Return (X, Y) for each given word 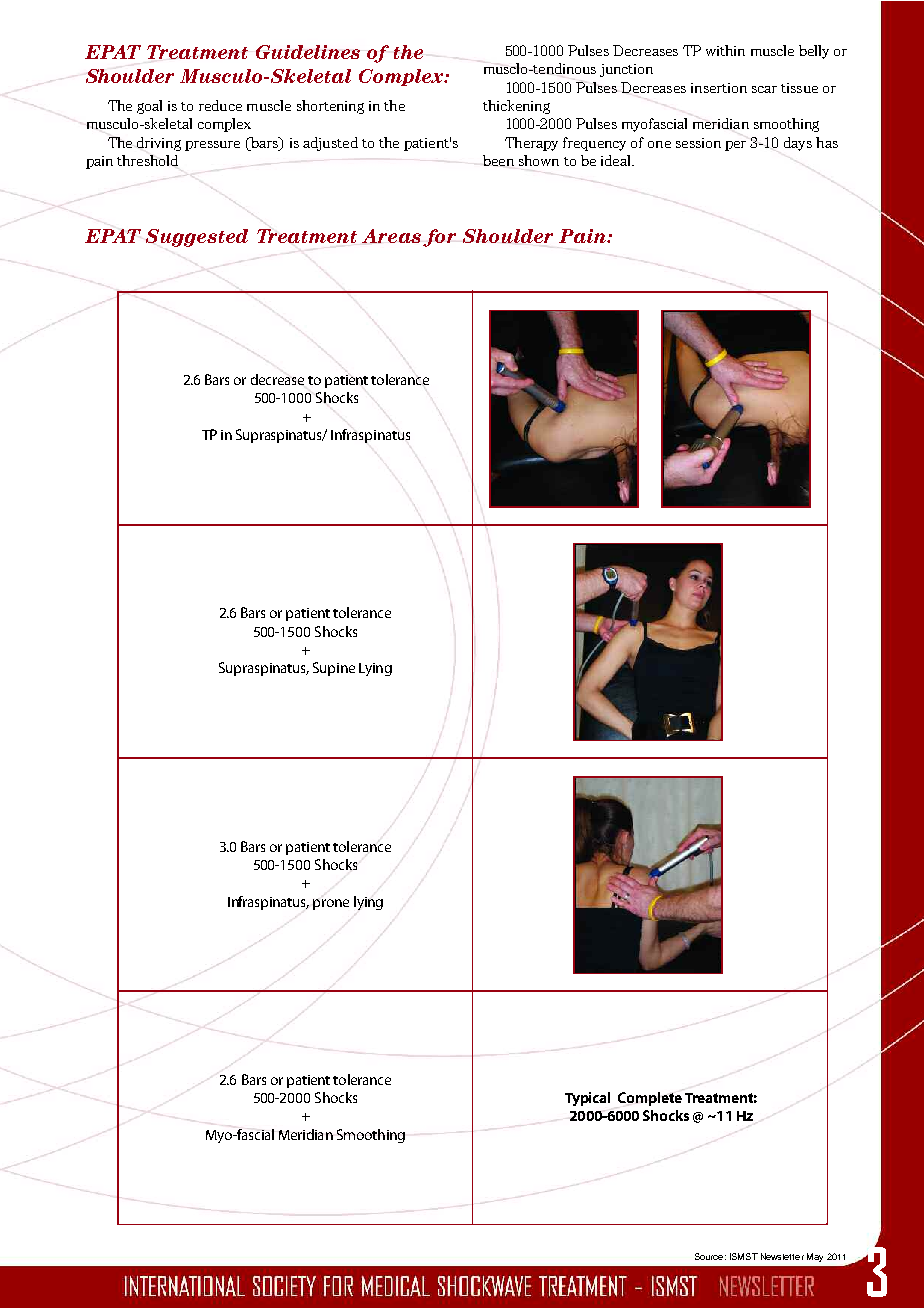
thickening (516, 107)
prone (331, 904)
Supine (334, 669)
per (735, 146)
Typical (587, 1099)
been (498, 160)
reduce (220, 105)
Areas (391, 236)
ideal (617, 160)
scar (764, 89)
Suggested (197, 238)
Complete (650, 1099)
